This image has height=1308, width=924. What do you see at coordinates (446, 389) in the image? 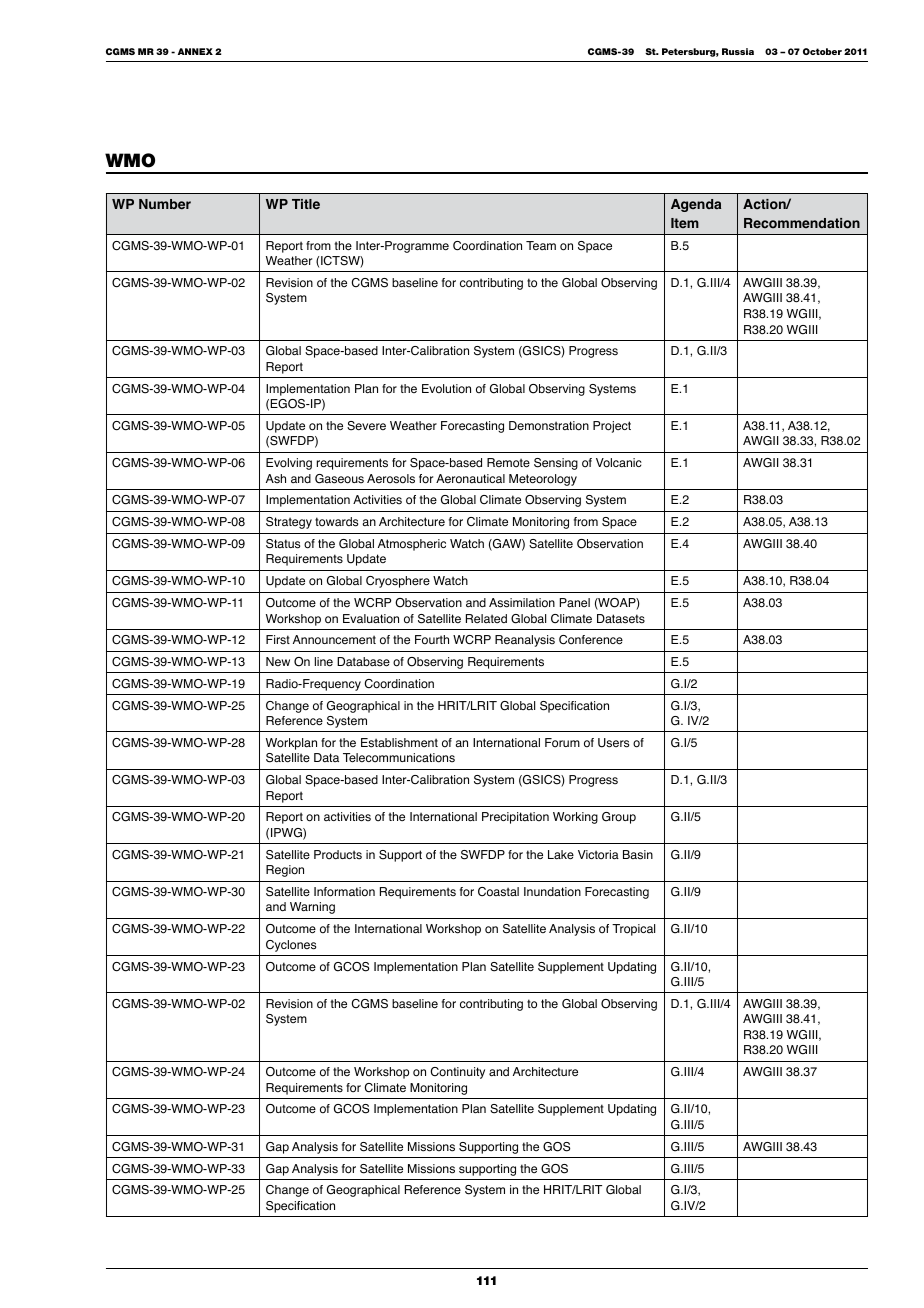
I see `Evolution` at bounding box center [446, 389].
